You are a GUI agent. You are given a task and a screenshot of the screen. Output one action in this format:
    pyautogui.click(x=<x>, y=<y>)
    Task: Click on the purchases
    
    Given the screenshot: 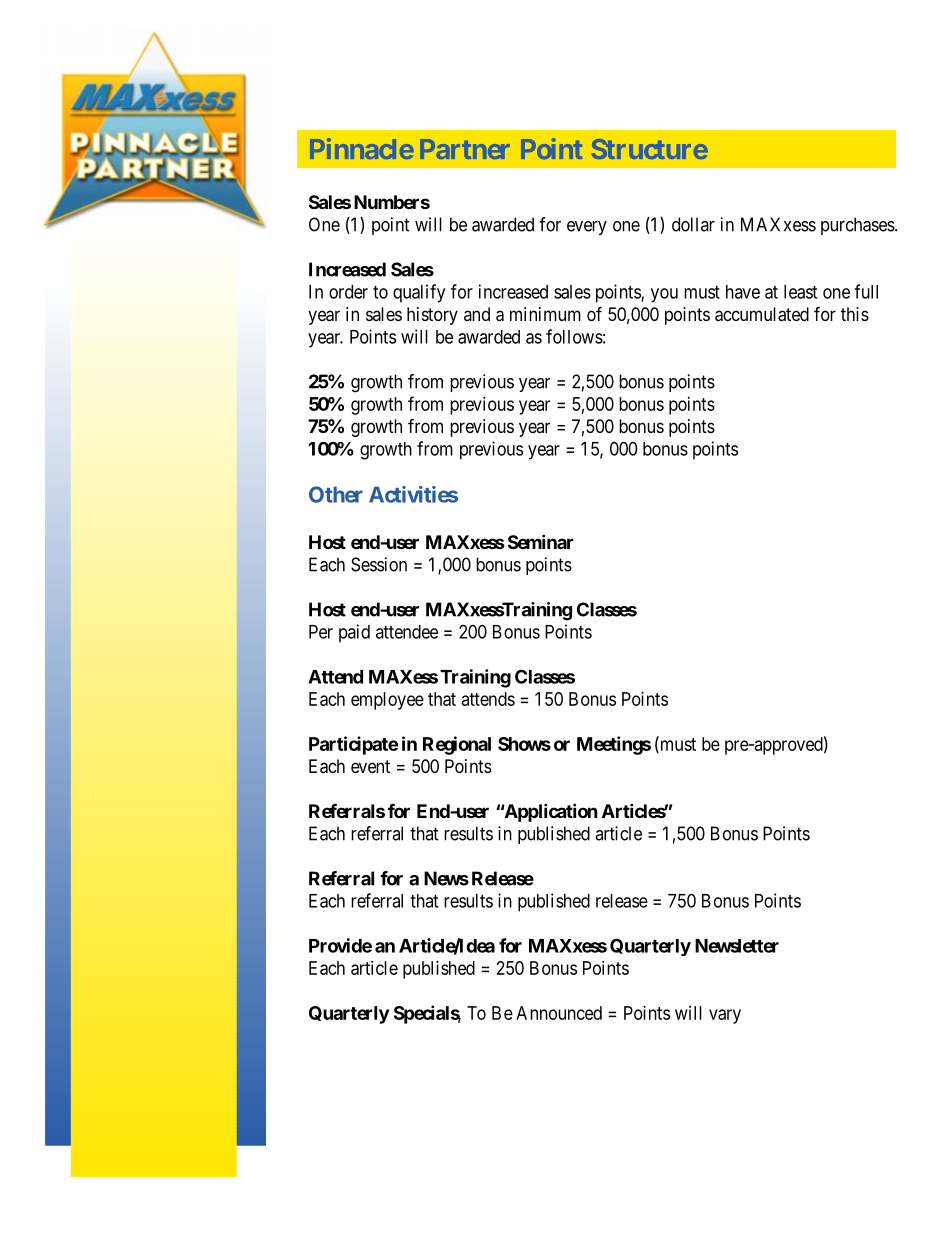 What is the action you would take?
    pyautogui.click(x=858, y=226)
